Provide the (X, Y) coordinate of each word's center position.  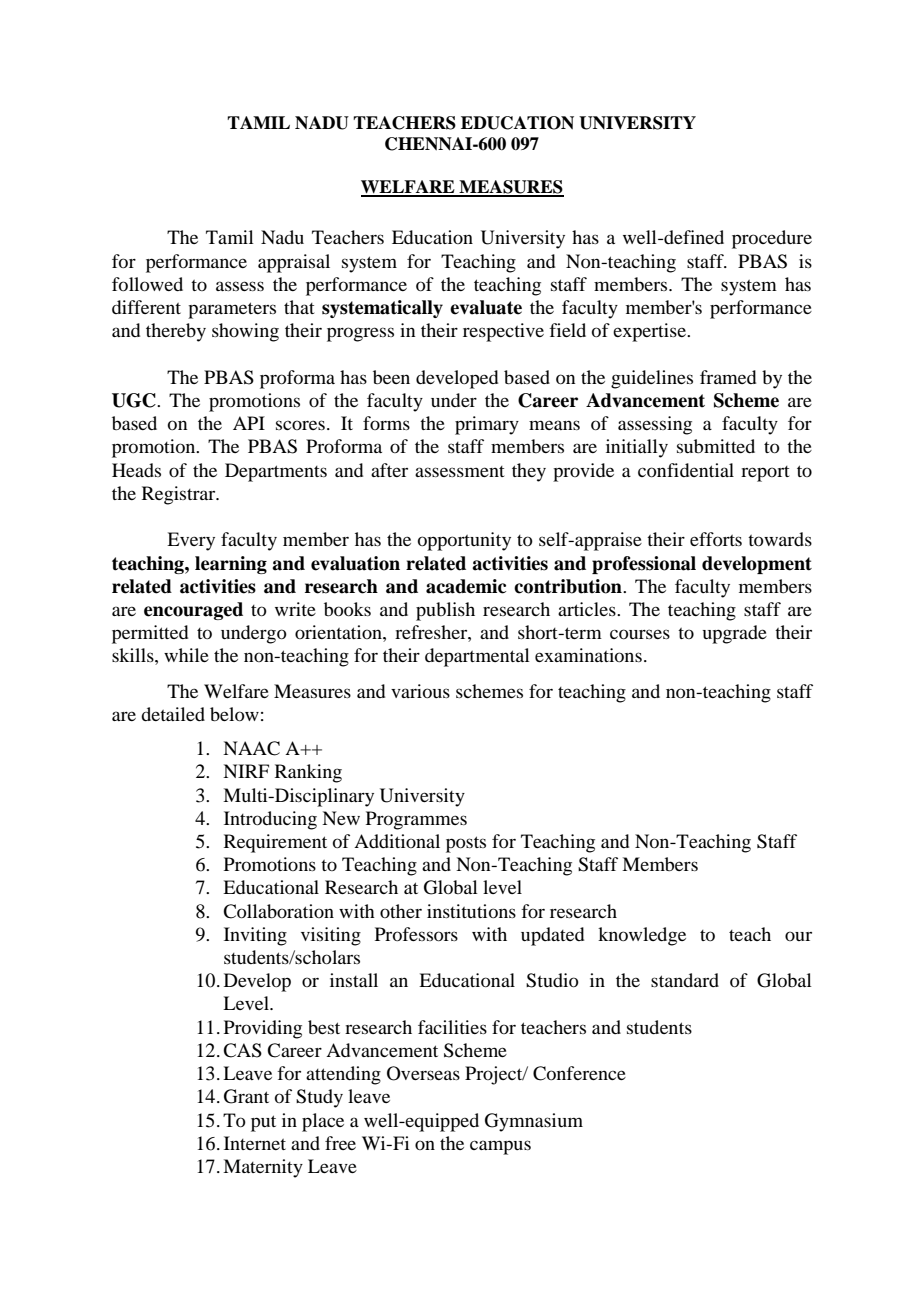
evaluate (486, 307)
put (263, 1123)
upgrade (735, 634)
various (420, 691)
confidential (686, 470)
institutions (471, 911)
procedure (772, 239)
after (389, 470)
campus (500, 1147)
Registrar (180, 495)
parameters (232, 310)
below (234, 714)
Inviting (255, 936)
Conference (579, 1073)
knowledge (642, 936)
